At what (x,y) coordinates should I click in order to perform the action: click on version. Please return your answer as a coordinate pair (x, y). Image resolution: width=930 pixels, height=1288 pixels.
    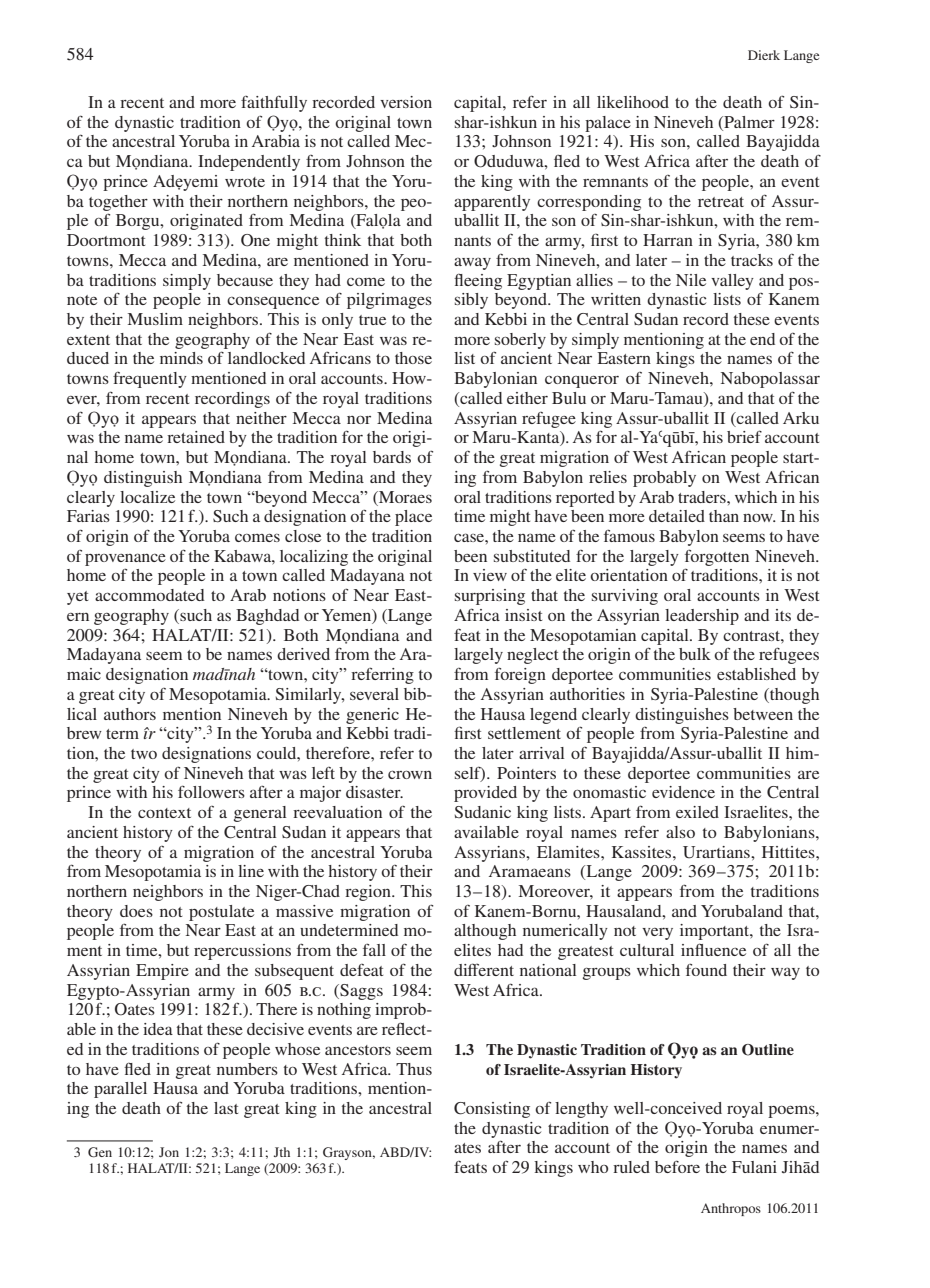
    Looking at the image, I should click on (406, 102).
